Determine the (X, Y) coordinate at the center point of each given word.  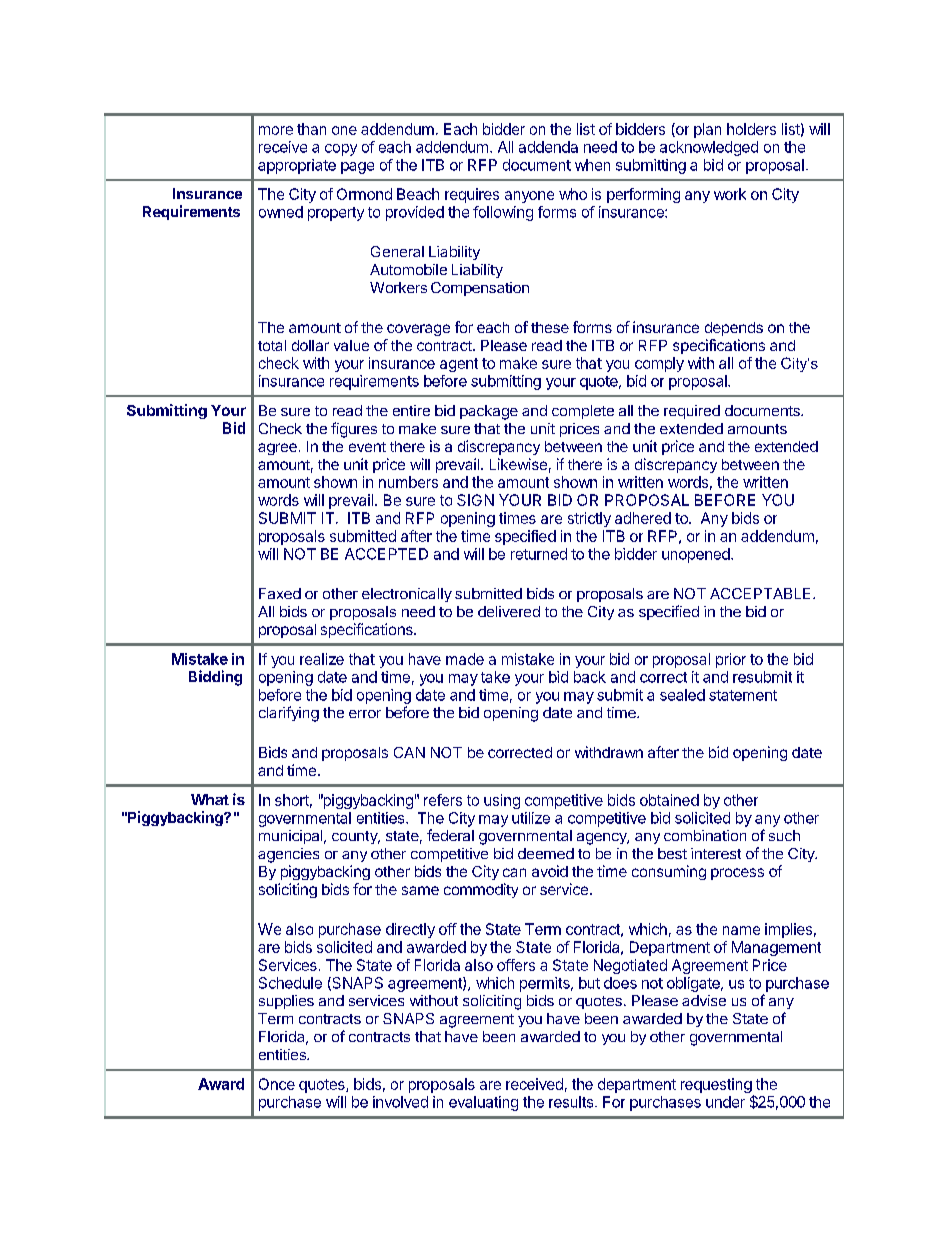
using (502, 801)
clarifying (289, 714)
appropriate (297, 166)
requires (472, 195)
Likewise (518, 464)
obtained (669, 800)
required (692, 412)
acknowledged (709, 148)
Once (277, 1084)
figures (354, 430)
